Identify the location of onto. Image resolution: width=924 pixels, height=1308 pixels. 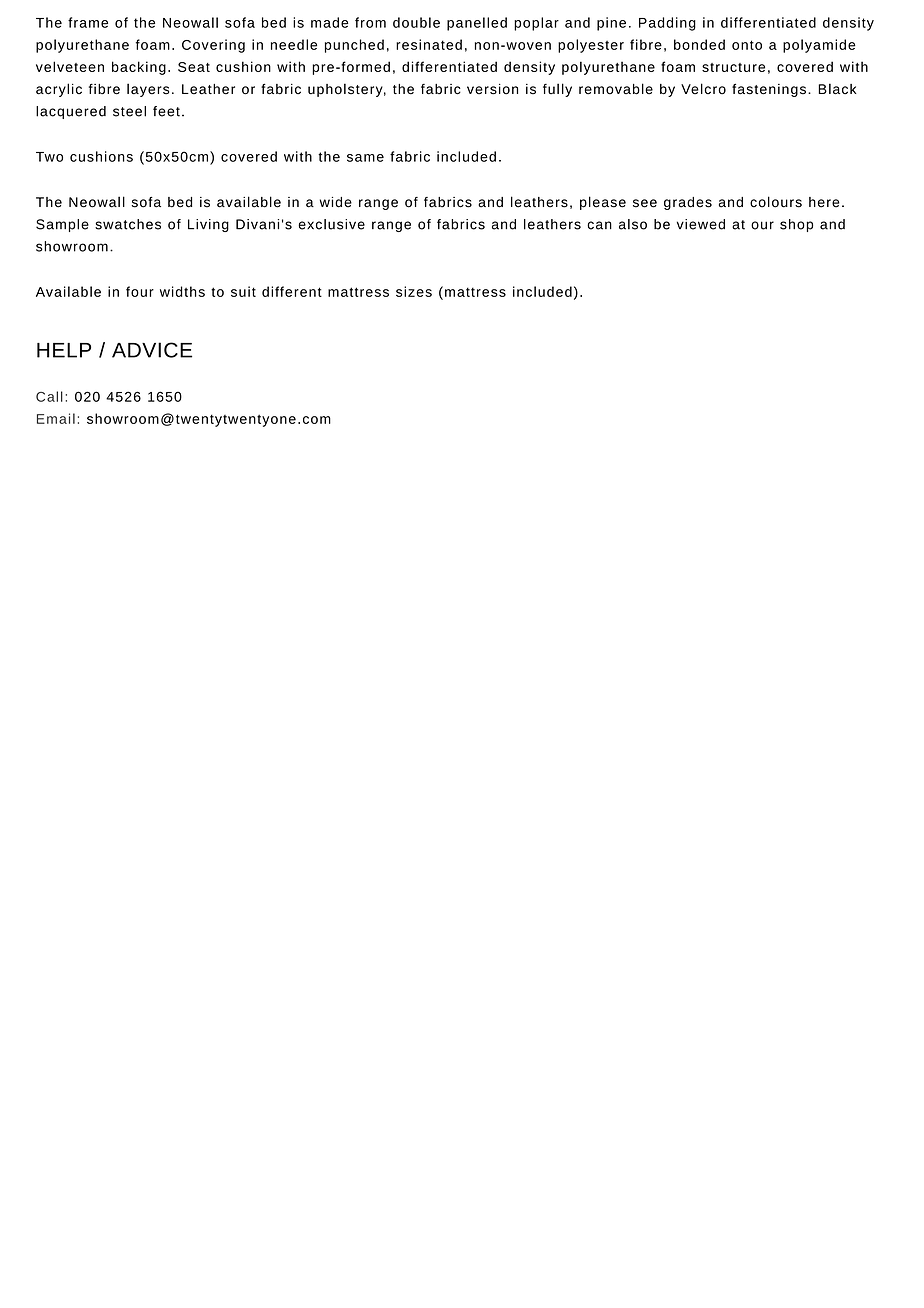
(747, 45).
